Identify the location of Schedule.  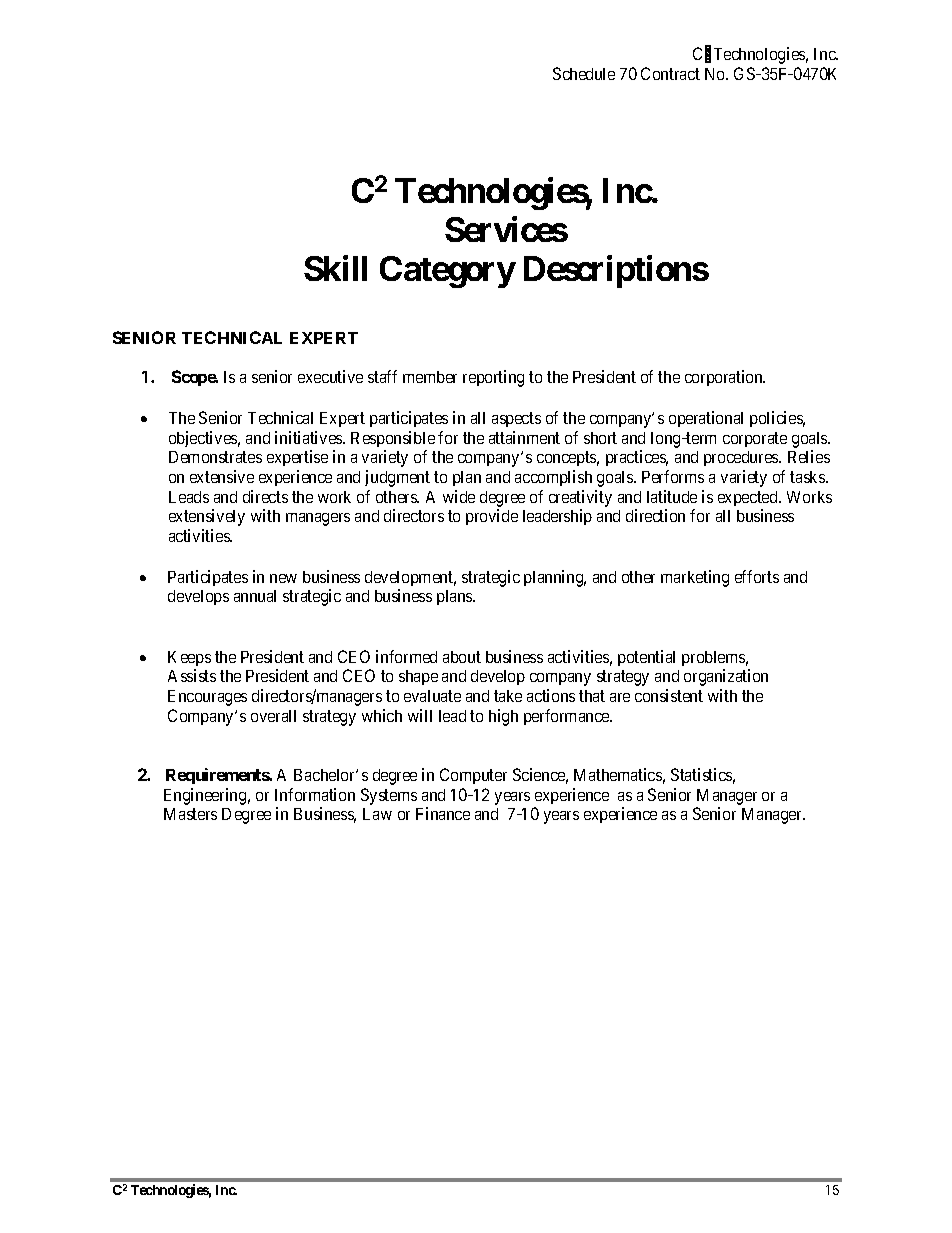
(584, 73).
